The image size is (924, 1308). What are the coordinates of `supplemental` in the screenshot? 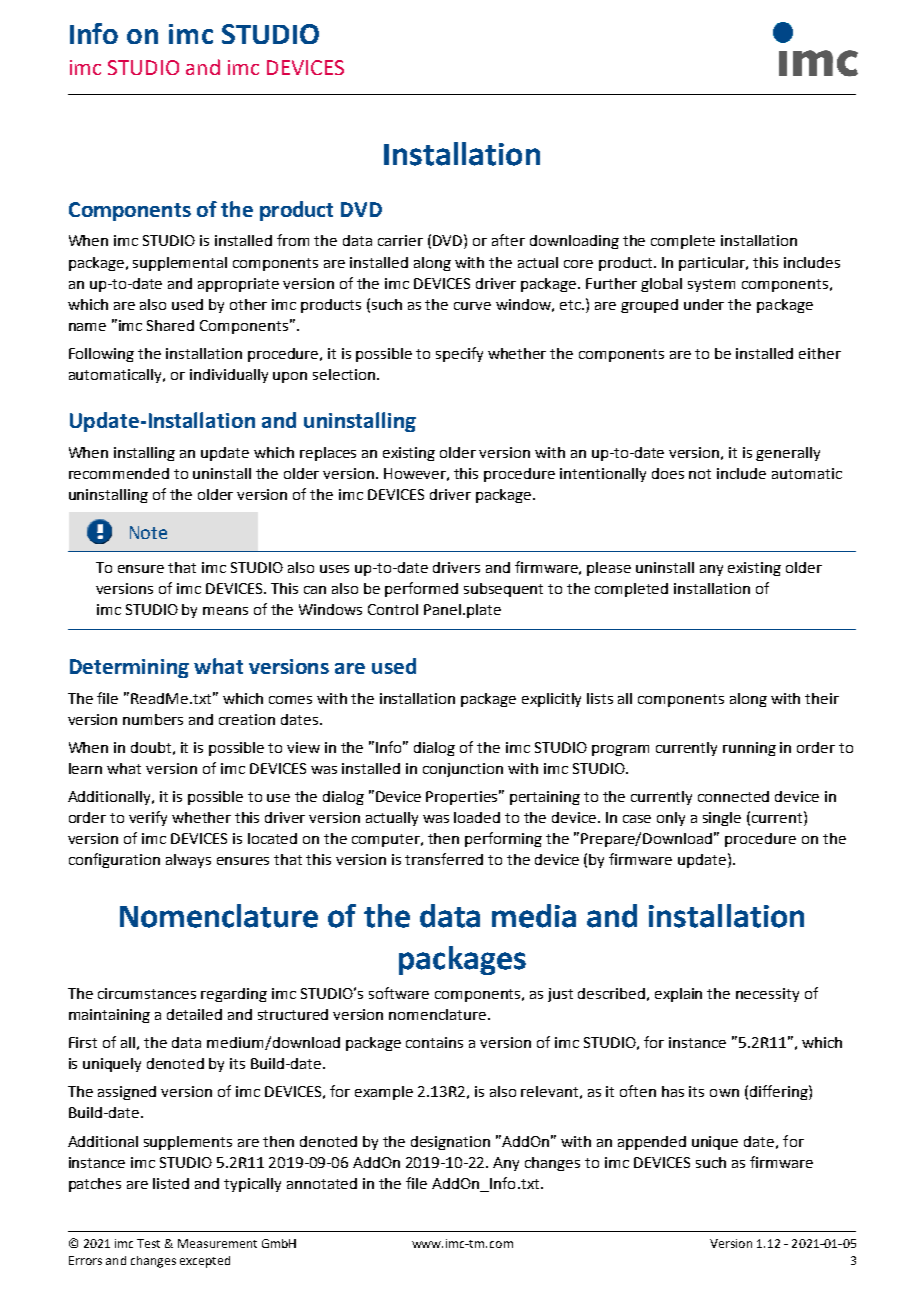 It's located at (180, 264).
